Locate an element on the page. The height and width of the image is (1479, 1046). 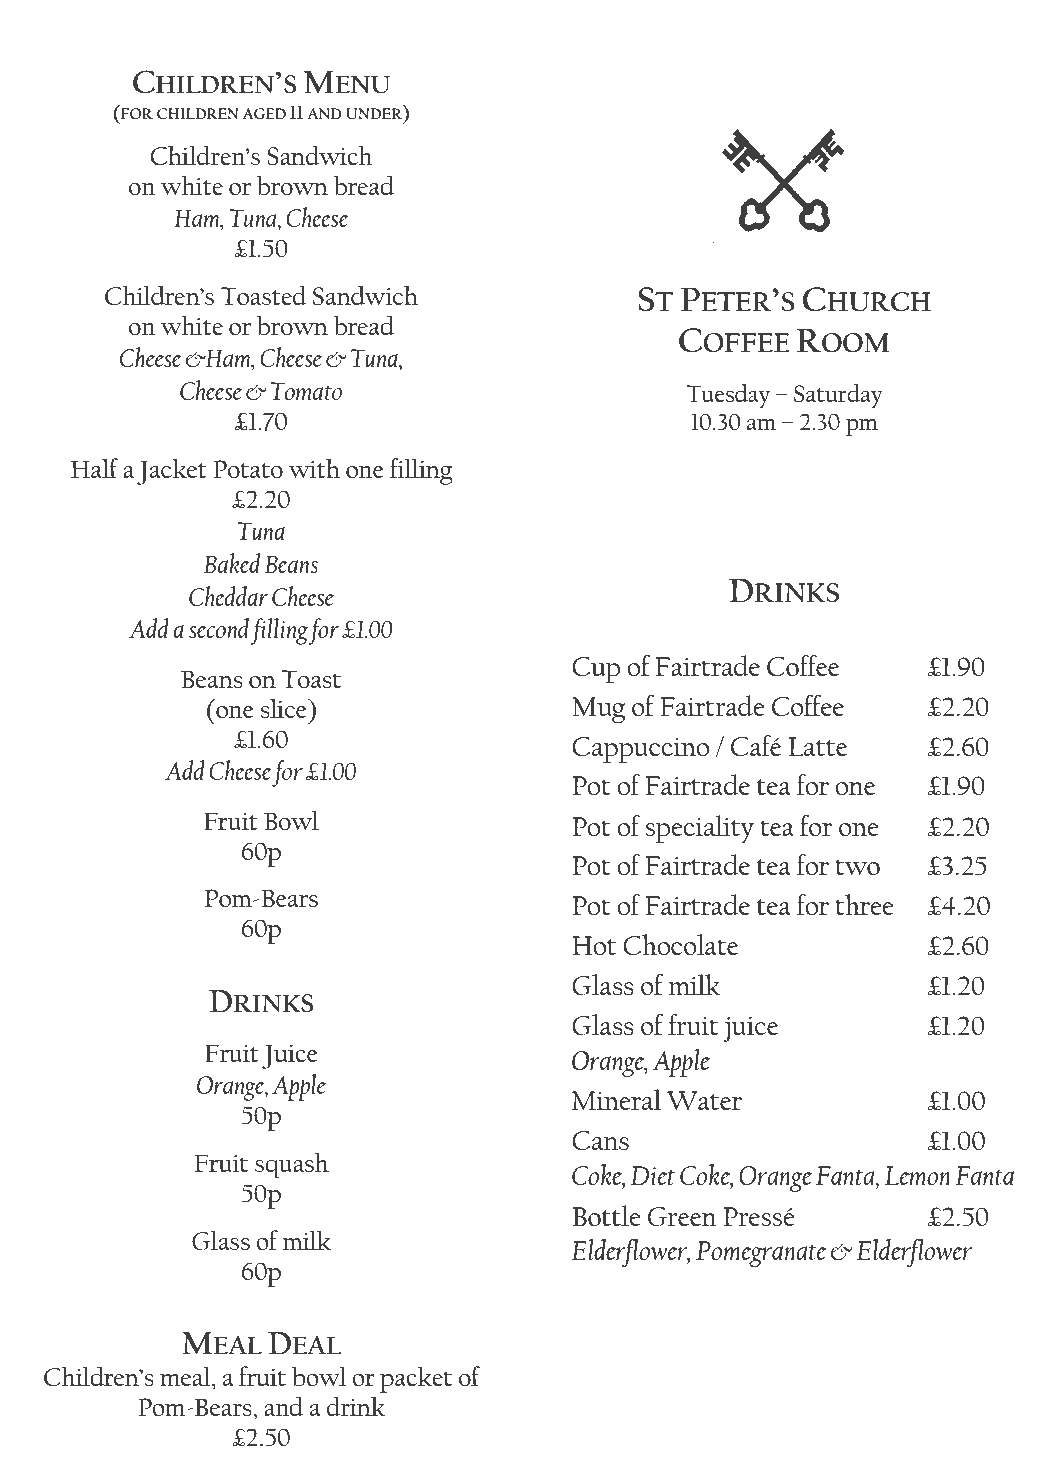
Mug is located at coordinates (599, 710).
